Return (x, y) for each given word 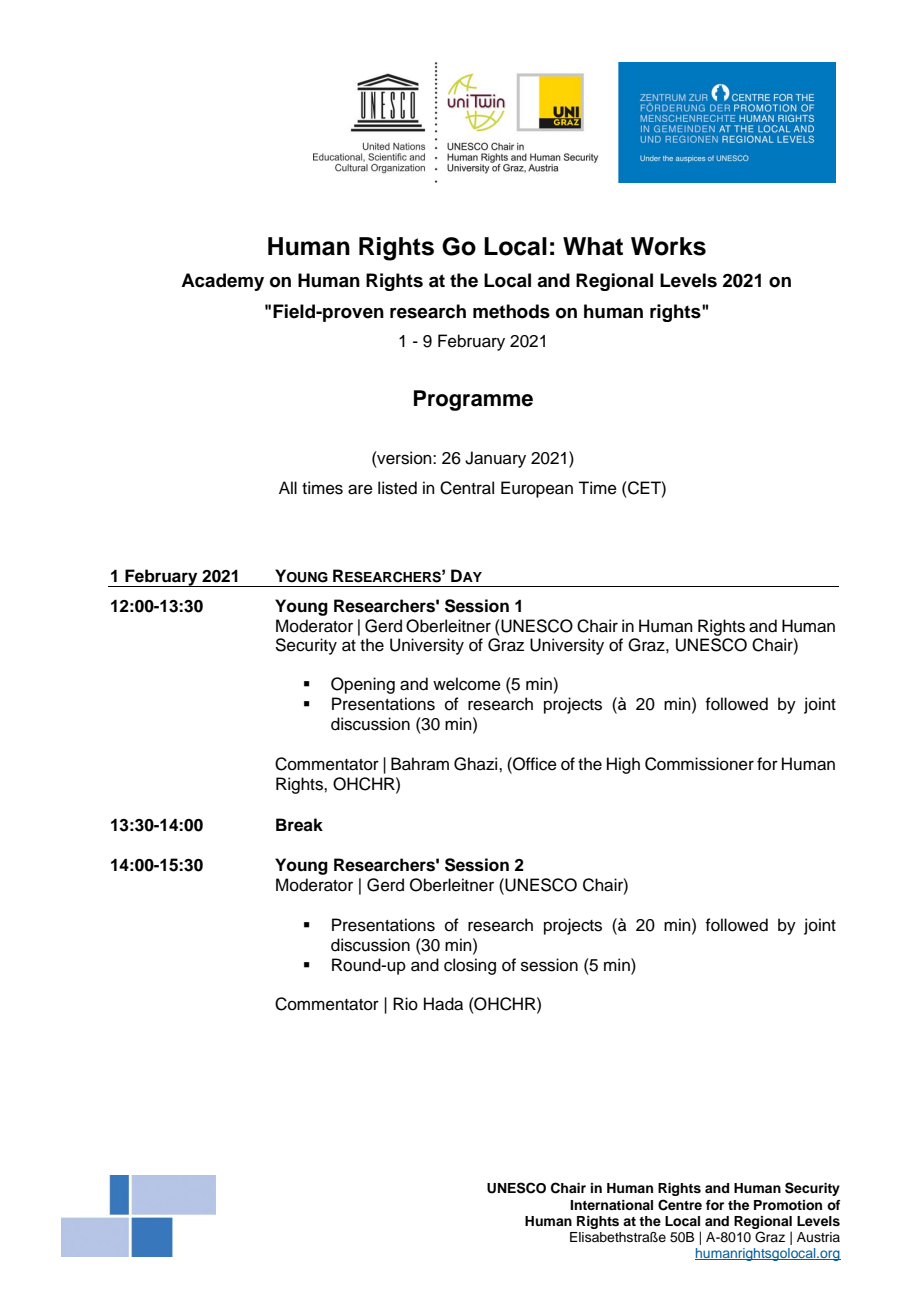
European (537, 489)
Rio (405, 1004)
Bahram (420, 764)
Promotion (788, 1205)
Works (668, 246)
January (495, 459)
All (288, 487)
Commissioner (699, 764)
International (611, 1205)
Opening (363, 685)
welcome (467, 684)
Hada (443, 1004)
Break (299, 825)
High (623, 765)
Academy (222, 282)
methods (511, 311)
